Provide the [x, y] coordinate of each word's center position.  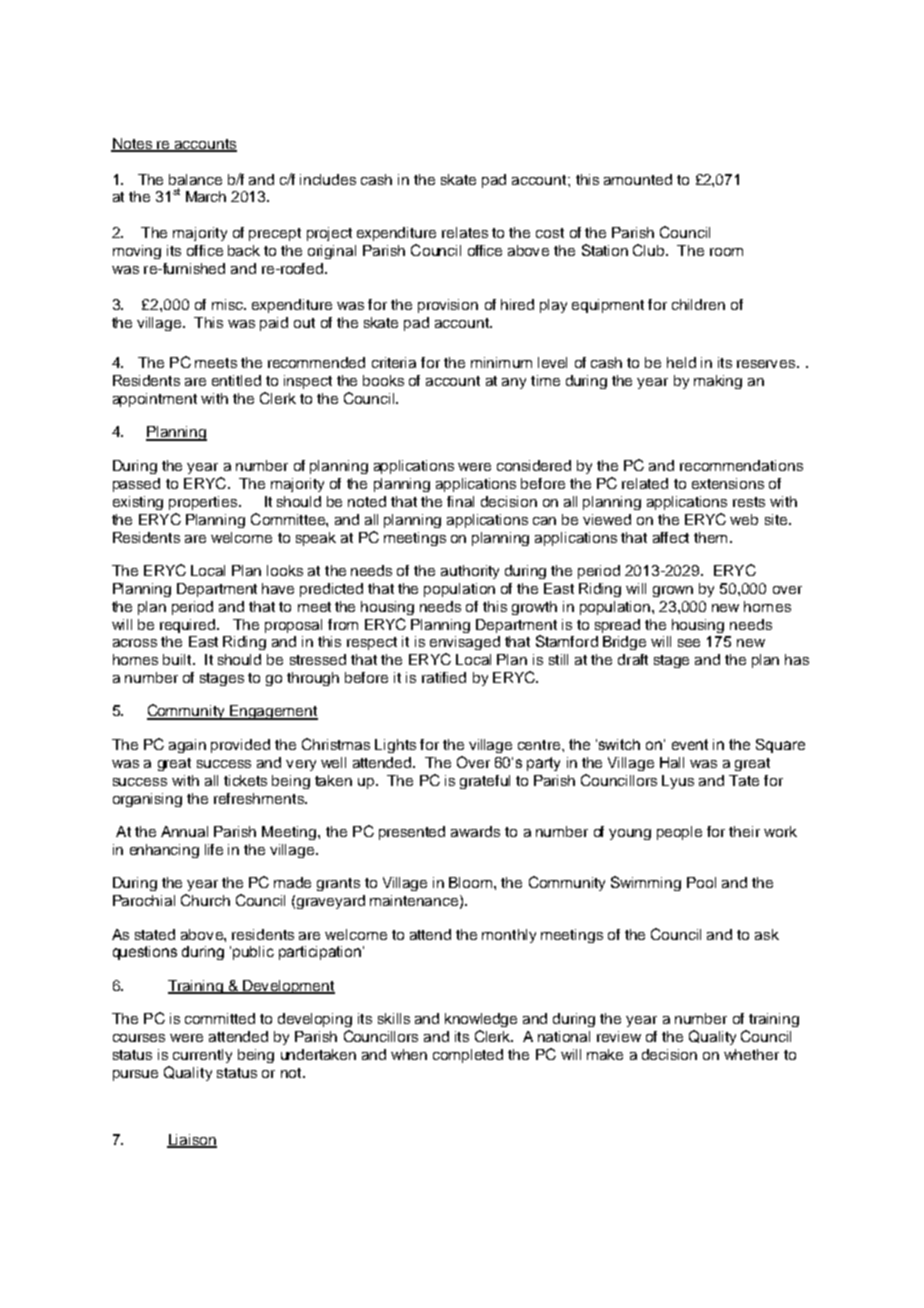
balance [195, 179]
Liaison [192, 1140]
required [189, 626]
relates [465, 232]
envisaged [465, 643]
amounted [638, 179]
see [689, 643]
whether [751, 1054]
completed [468, 1056]
